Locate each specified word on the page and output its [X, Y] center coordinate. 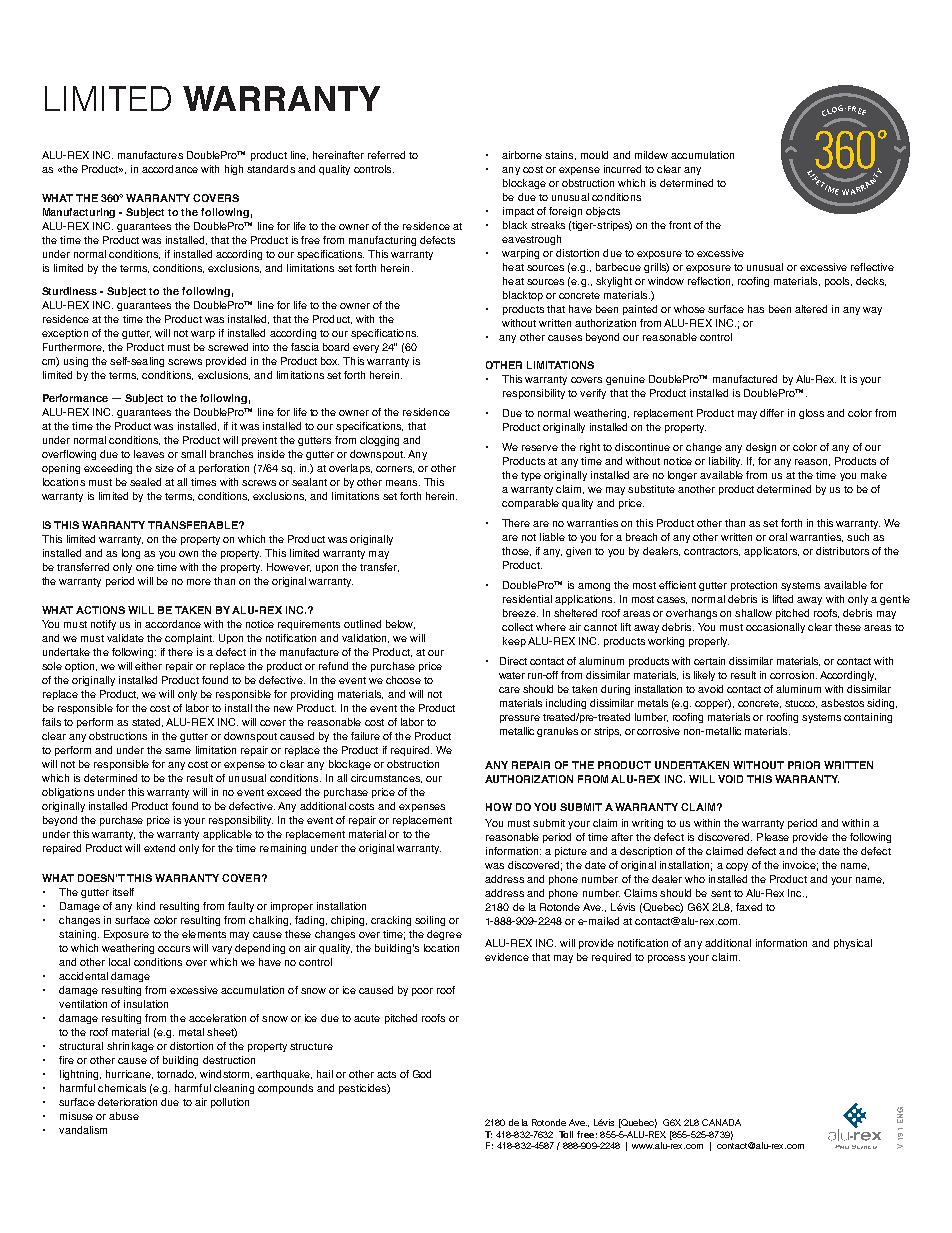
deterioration [127, 1102]
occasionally [775, 628]
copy [737, 867]
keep [514, 642]
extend [159, 848]
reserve [540, 448]
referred [386, 155]
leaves [149, 454]
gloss [811, 414]
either [148, 666]
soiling [430, 921]
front [680, 225]
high [234, 170]
